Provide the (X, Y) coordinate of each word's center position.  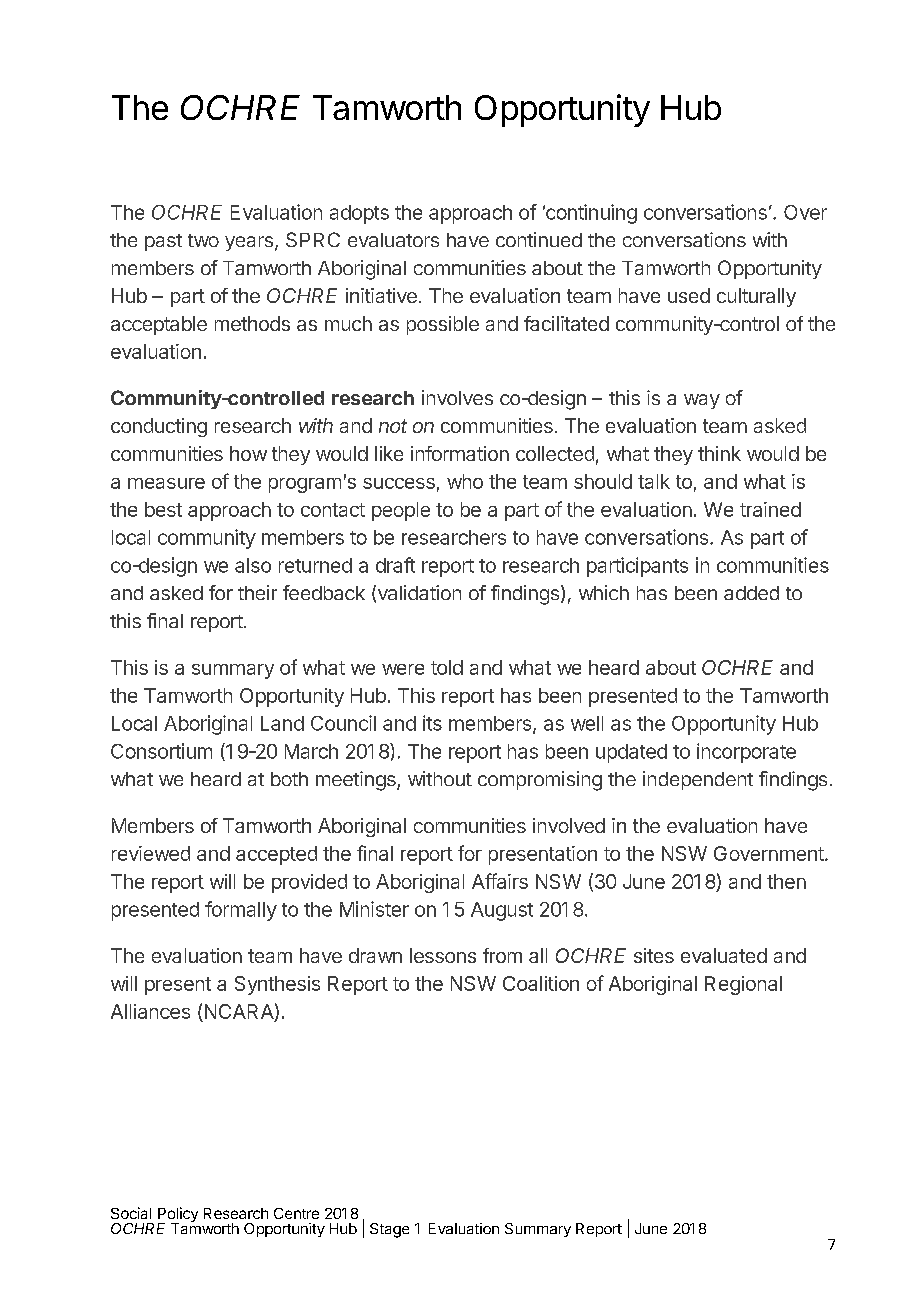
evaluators (393, 240)
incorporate (746, 753)
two (203, 240)
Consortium (161, 751)
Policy (178, 1216)
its (432, 723)
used (689, 295)
